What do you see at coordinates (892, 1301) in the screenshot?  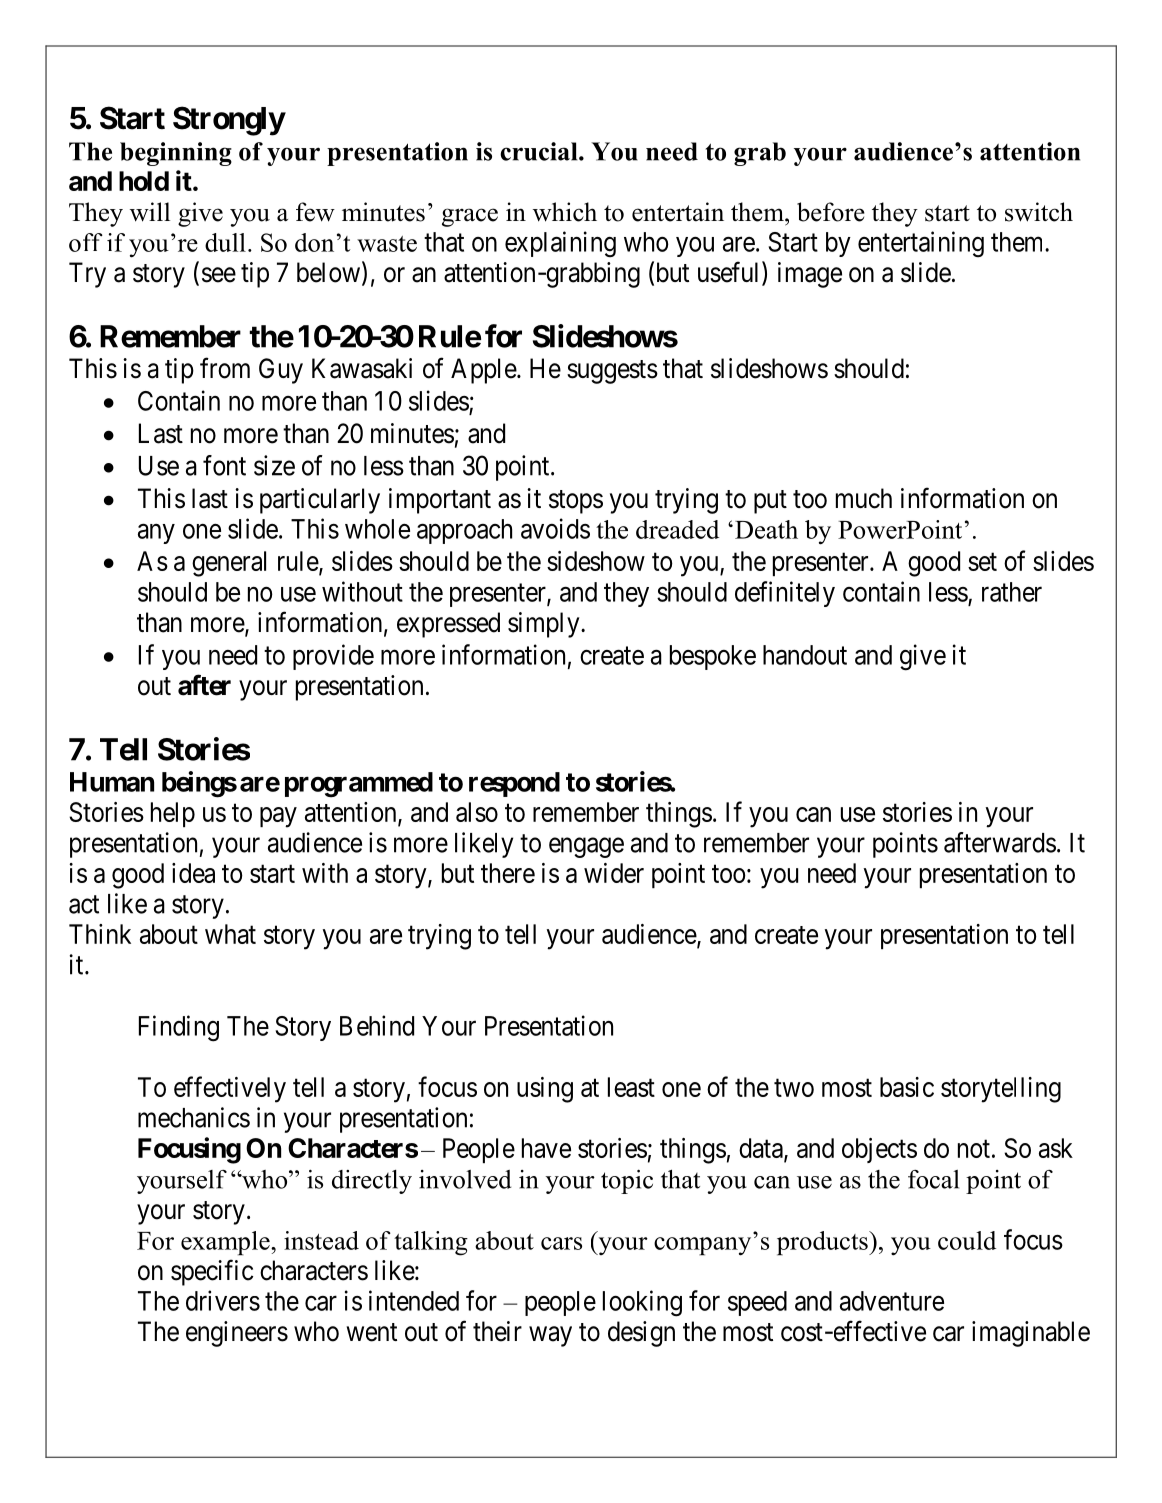 I see `adventure` at bounding box center [892, 1301].
